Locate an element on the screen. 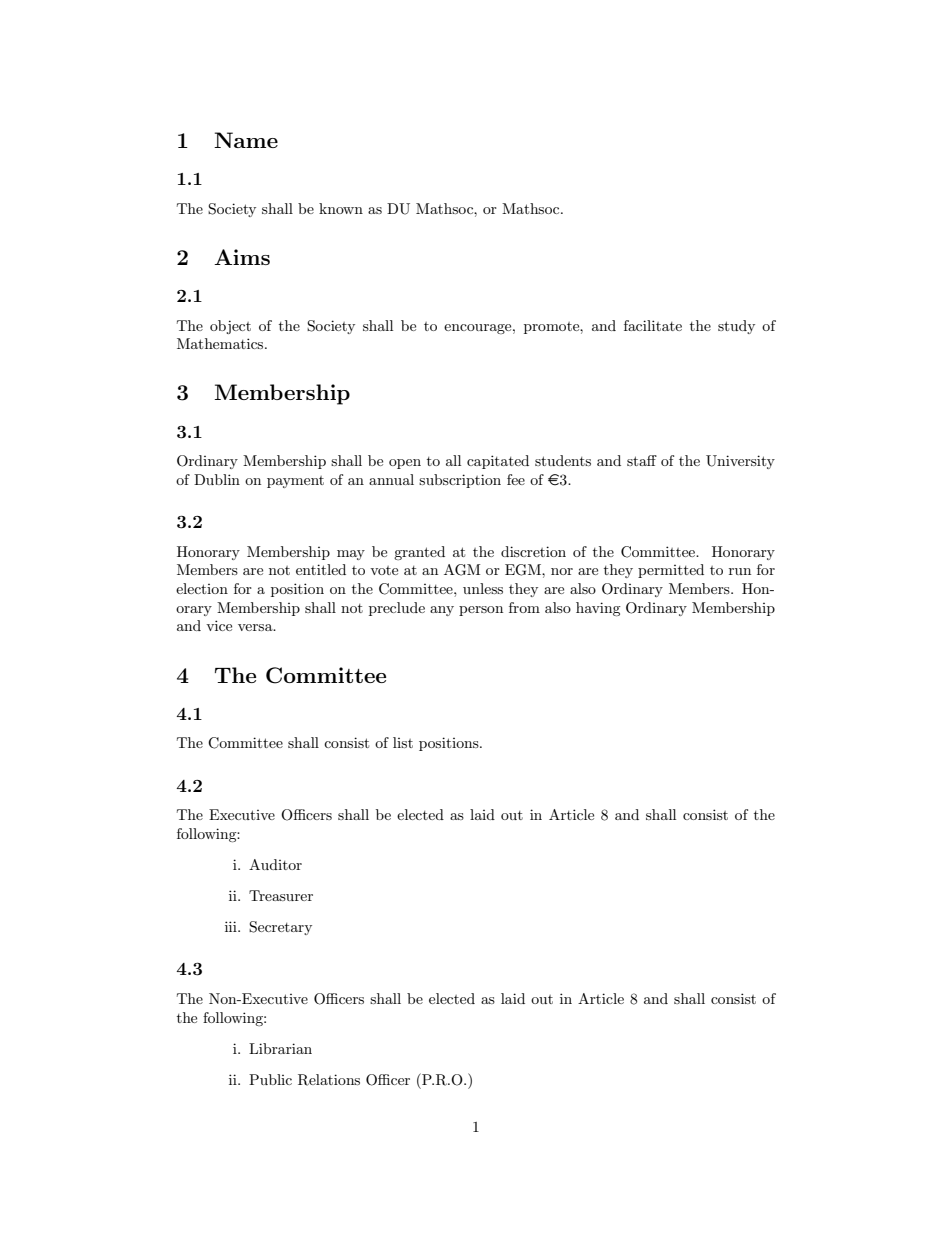 This screenshot has width=952, height=1233. Mathematics is located at coordinates (221, 343).
